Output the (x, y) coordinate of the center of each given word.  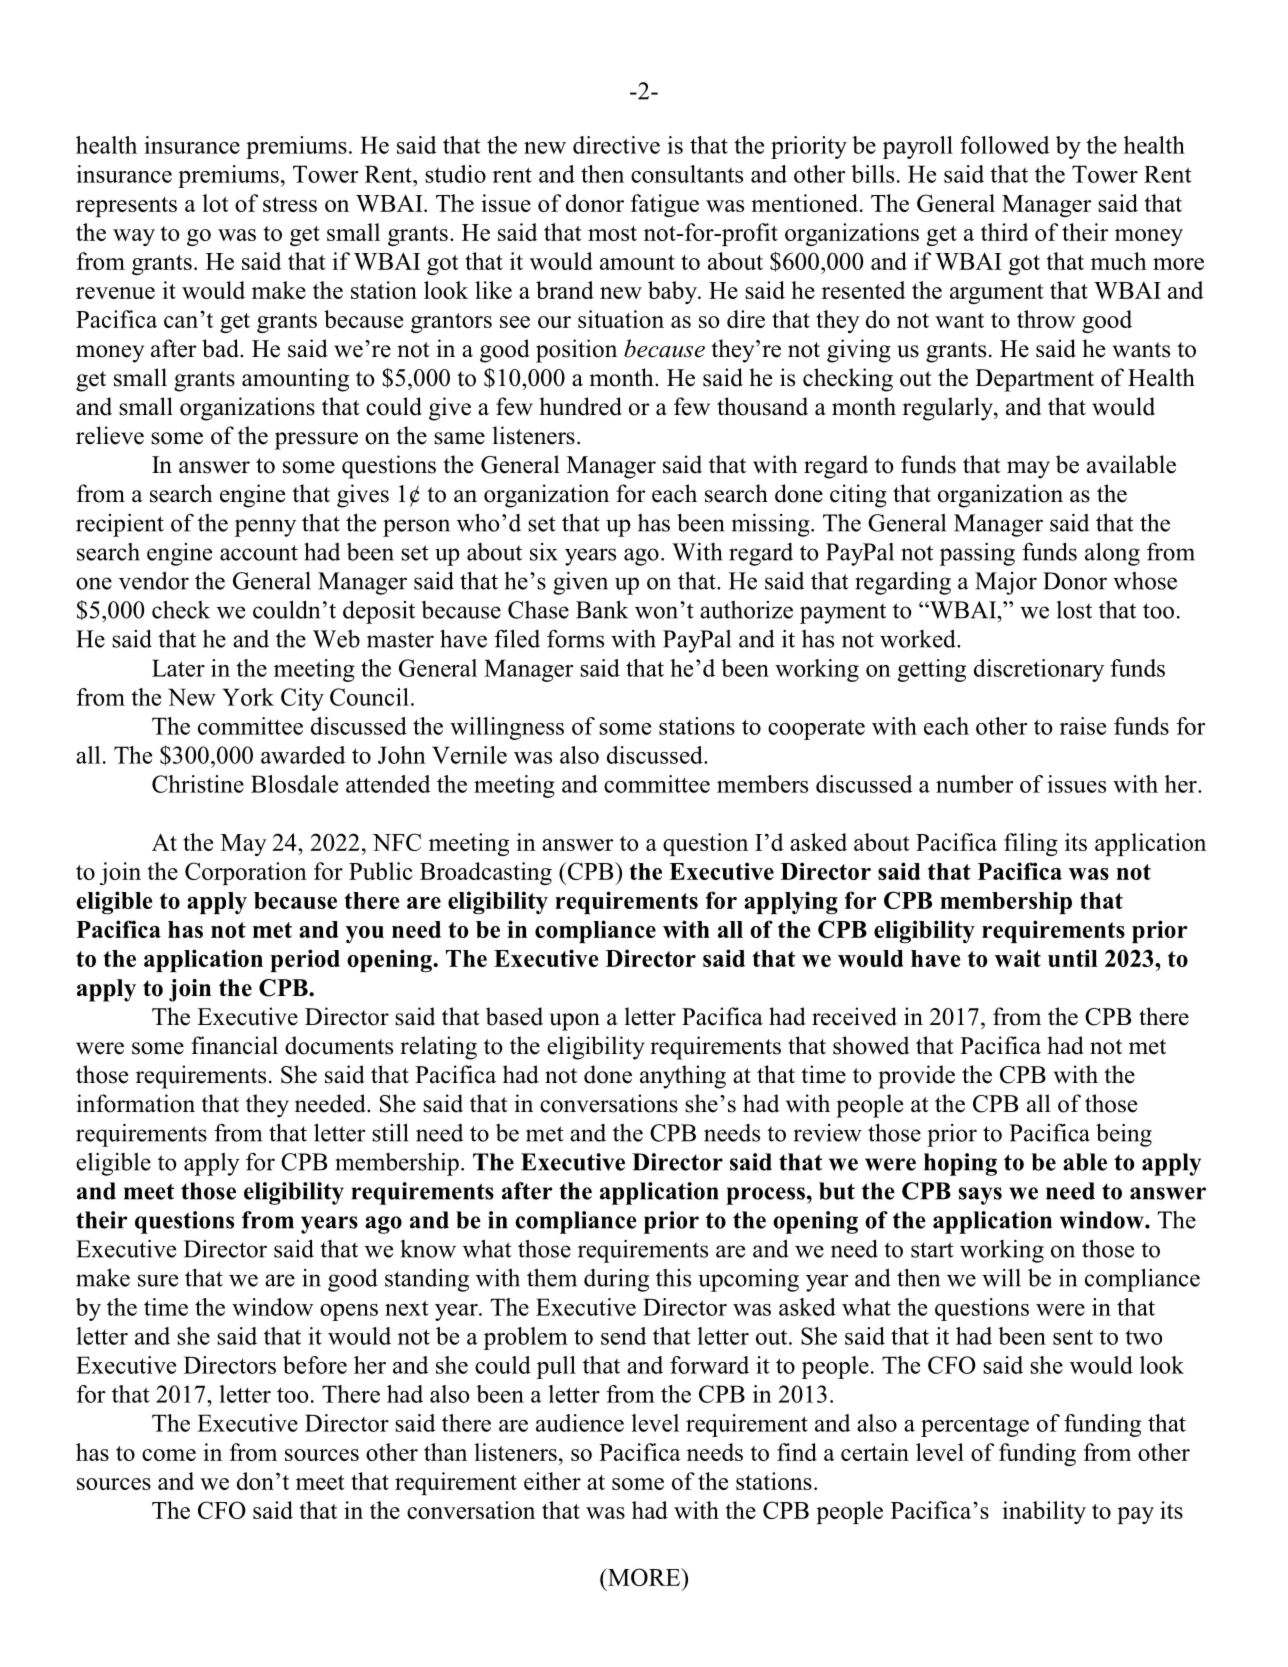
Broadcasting (486, 873)
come (169, 1455)
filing (1031, 844)
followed (1004, 145)
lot (215, 203)
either (552, 1481)
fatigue (665, 205)
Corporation (246, 873)
